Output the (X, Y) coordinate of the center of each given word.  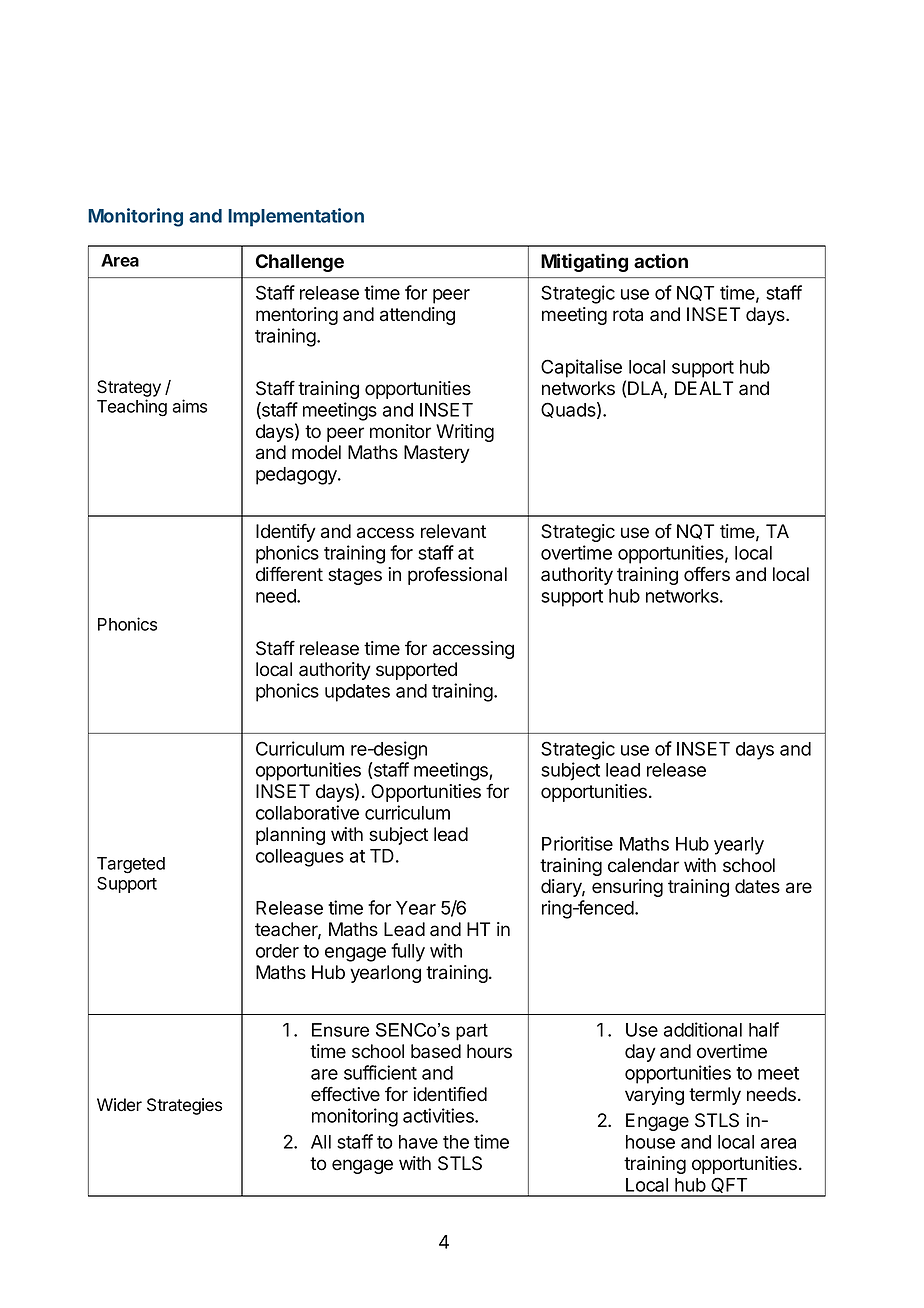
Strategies (184, 1106)
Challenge (300, 263)
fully (408, 952)
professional (457, 576)
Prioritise (577, 843)
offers (707, 574)
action (661, 261)
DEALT (704, 388)
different (289, 574)
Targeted (131, 865)
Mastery (437, 454)
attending (417, 316)
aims (189, 406)
